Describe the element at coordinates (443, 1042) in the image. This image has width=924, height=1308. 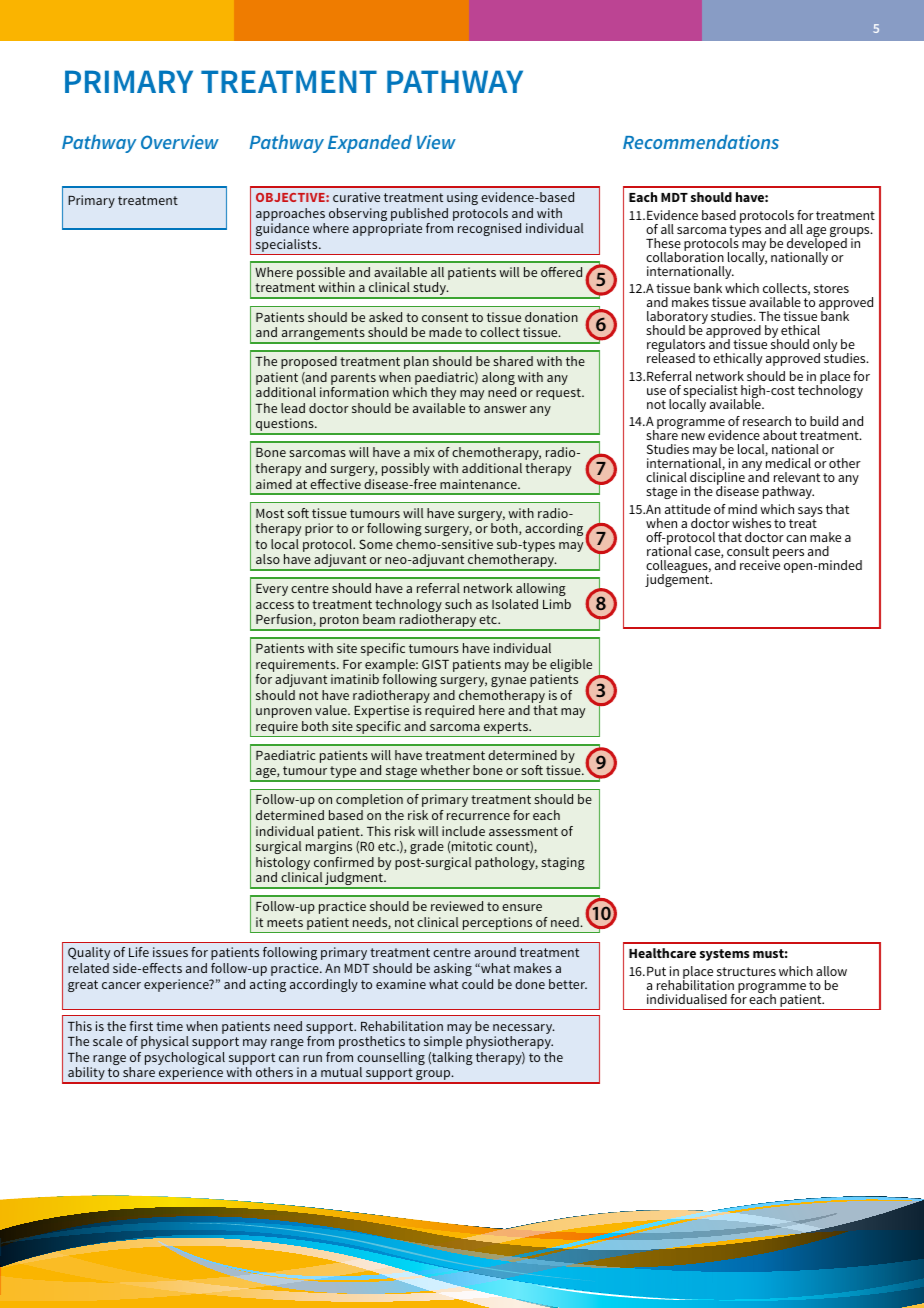
I see `simple` at that location.
